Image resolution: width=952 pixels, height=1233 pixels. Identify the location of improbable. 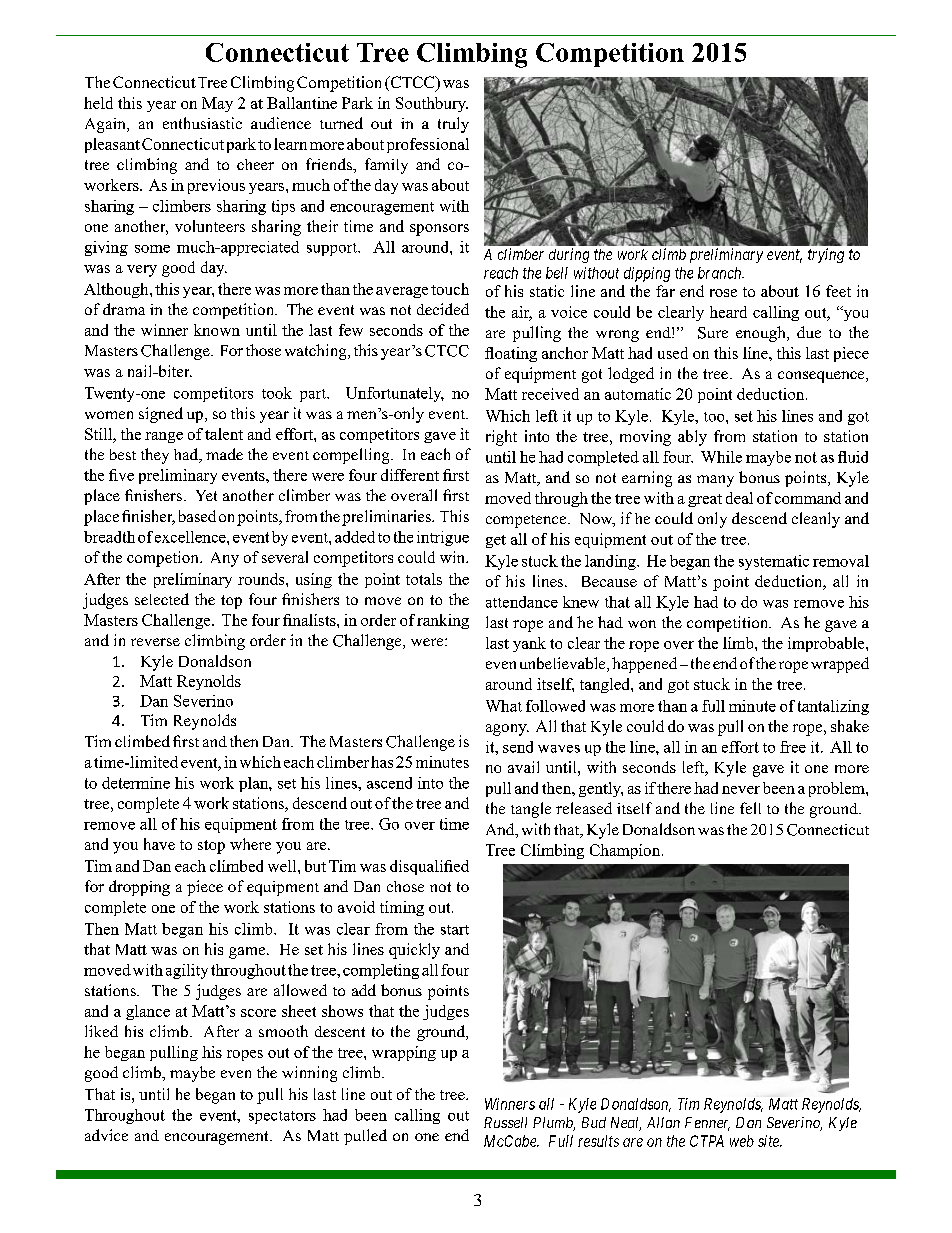
(827, 644).
